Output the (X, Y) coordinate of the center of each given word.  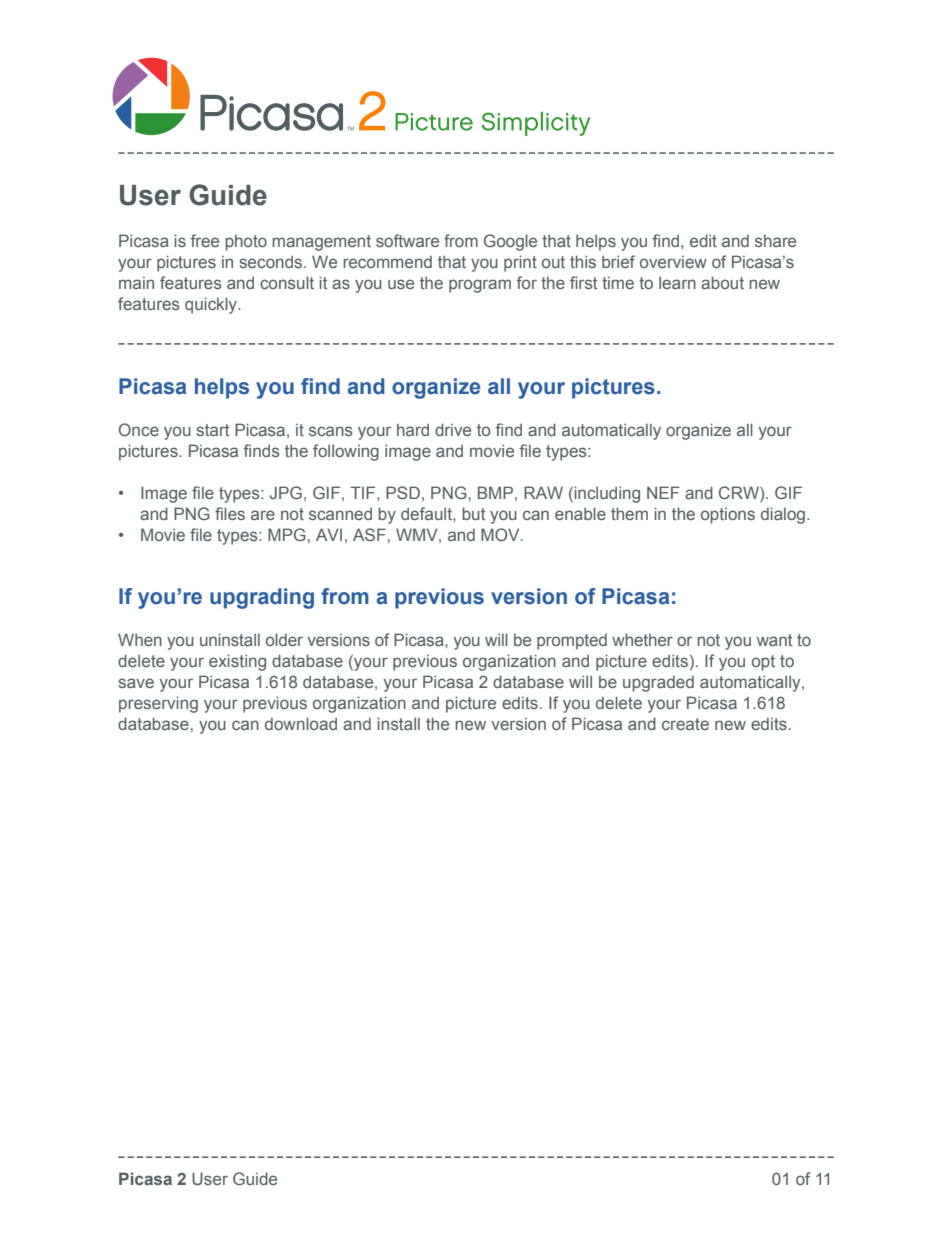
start (212, 430)
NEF (663, 492)
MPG (287, 534)
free (205, 240)
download (301, 723)
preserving (158, 704)
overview (673, 262)
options (728, 516)
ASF (369, 534)
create (685, 724)
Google (510, 242)
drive (453, 429)
